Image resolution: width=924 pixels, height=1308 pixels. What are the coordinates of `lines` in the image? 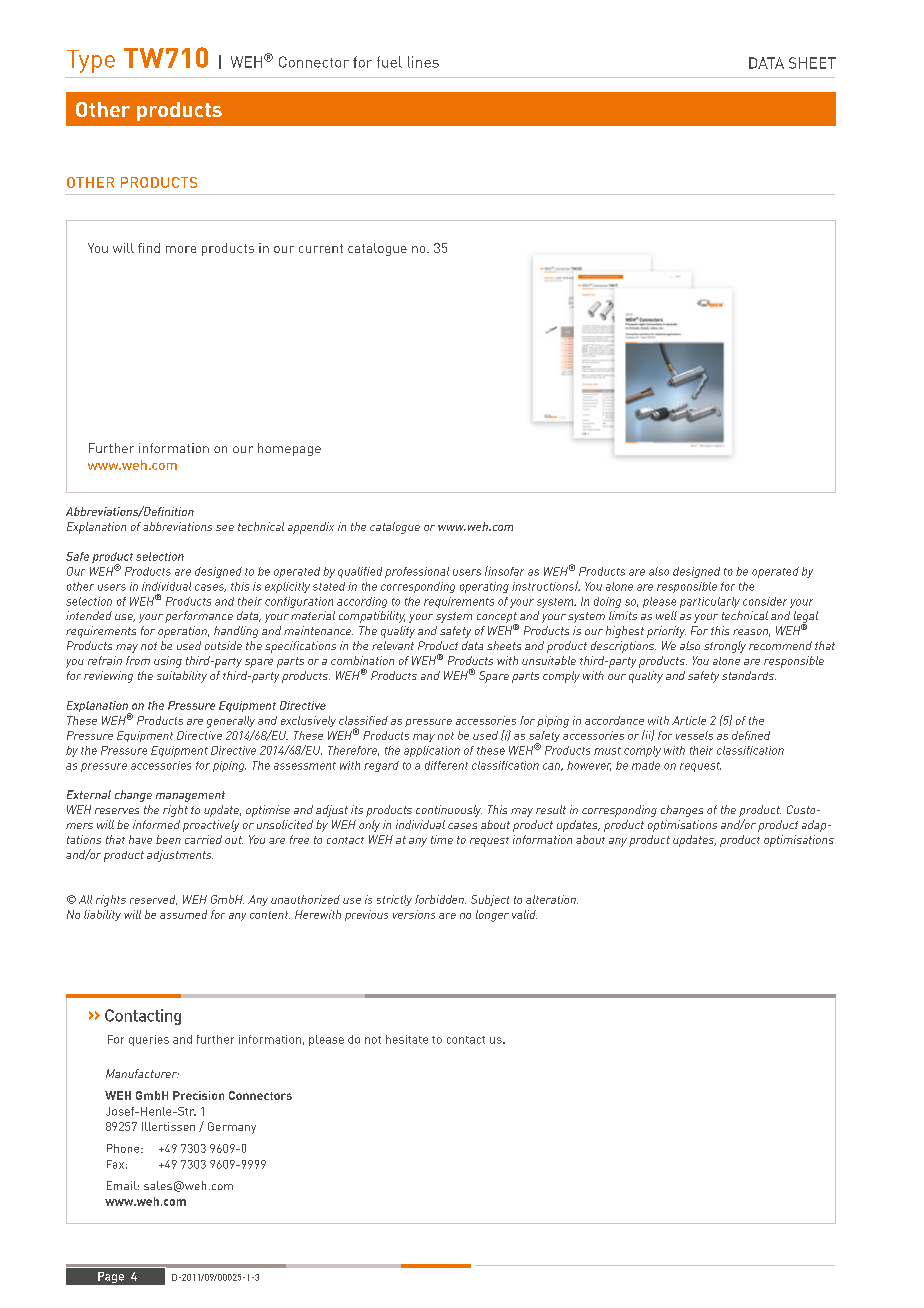 It's located at (423, 62).
